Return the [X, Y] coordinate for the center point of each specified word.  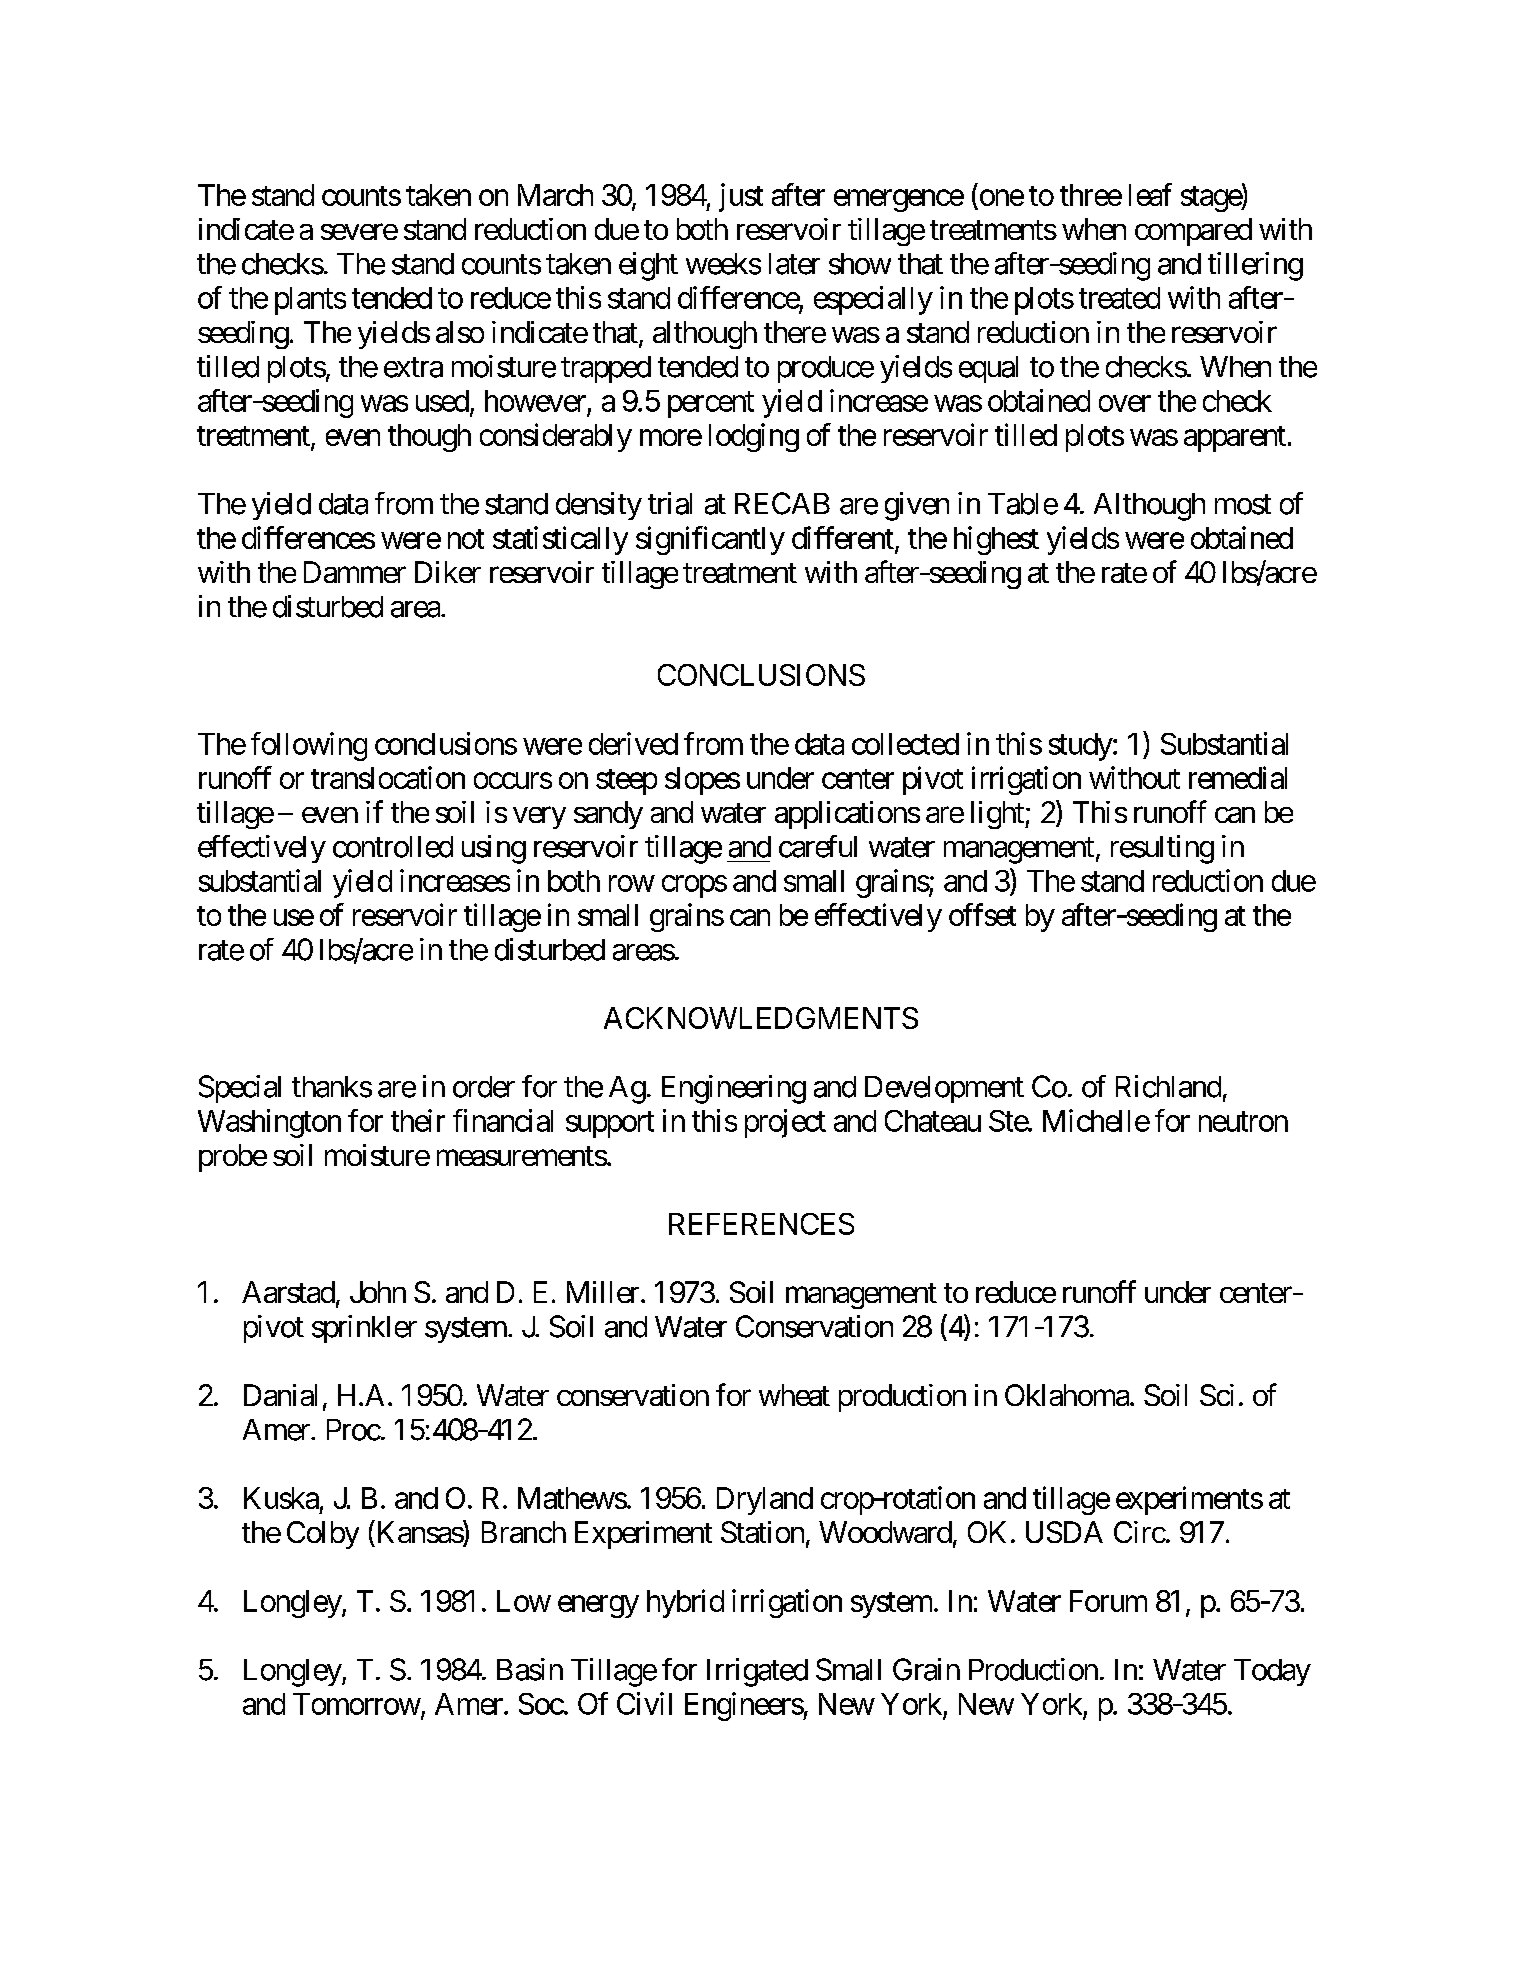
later [794, 264]
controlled [393, 847]
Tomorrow [357, 1704]
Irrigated [757, 1672]
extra [413, 367]
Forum [1108, 1601]
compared [1193, 232]
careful [818, 846]
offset [982, 914]
